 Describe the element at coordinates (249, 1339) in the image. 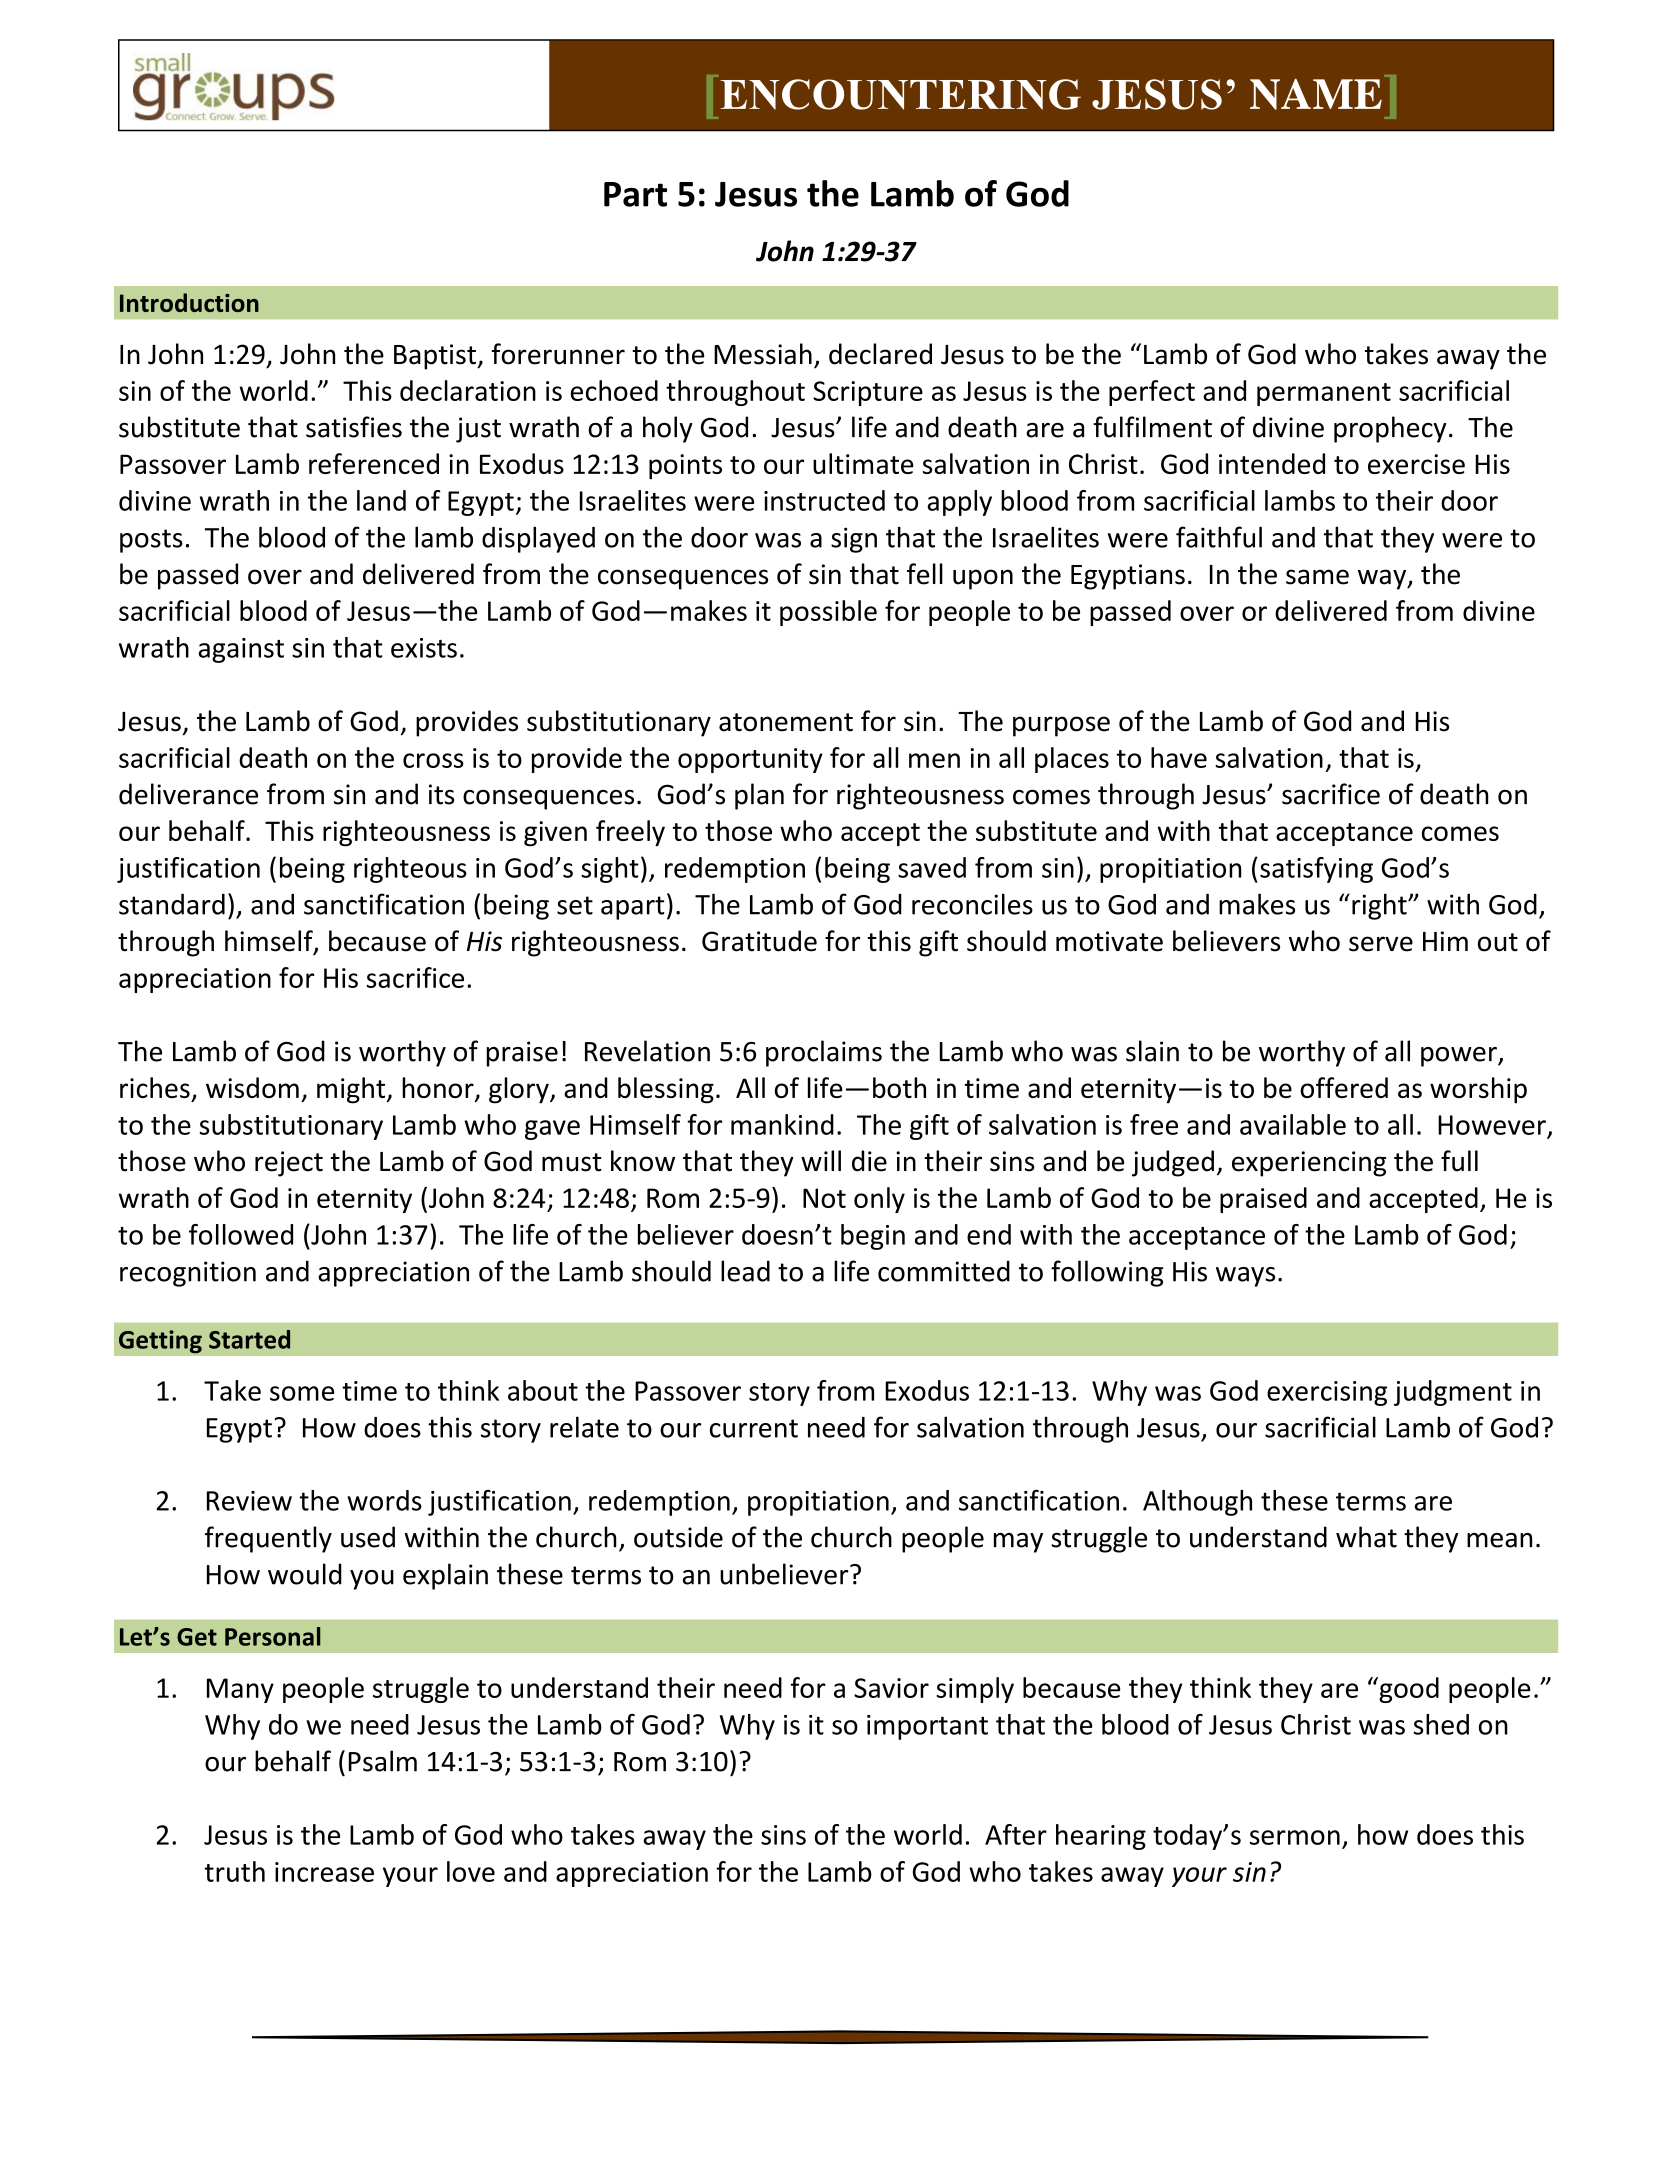

I see `Started` at that location.
